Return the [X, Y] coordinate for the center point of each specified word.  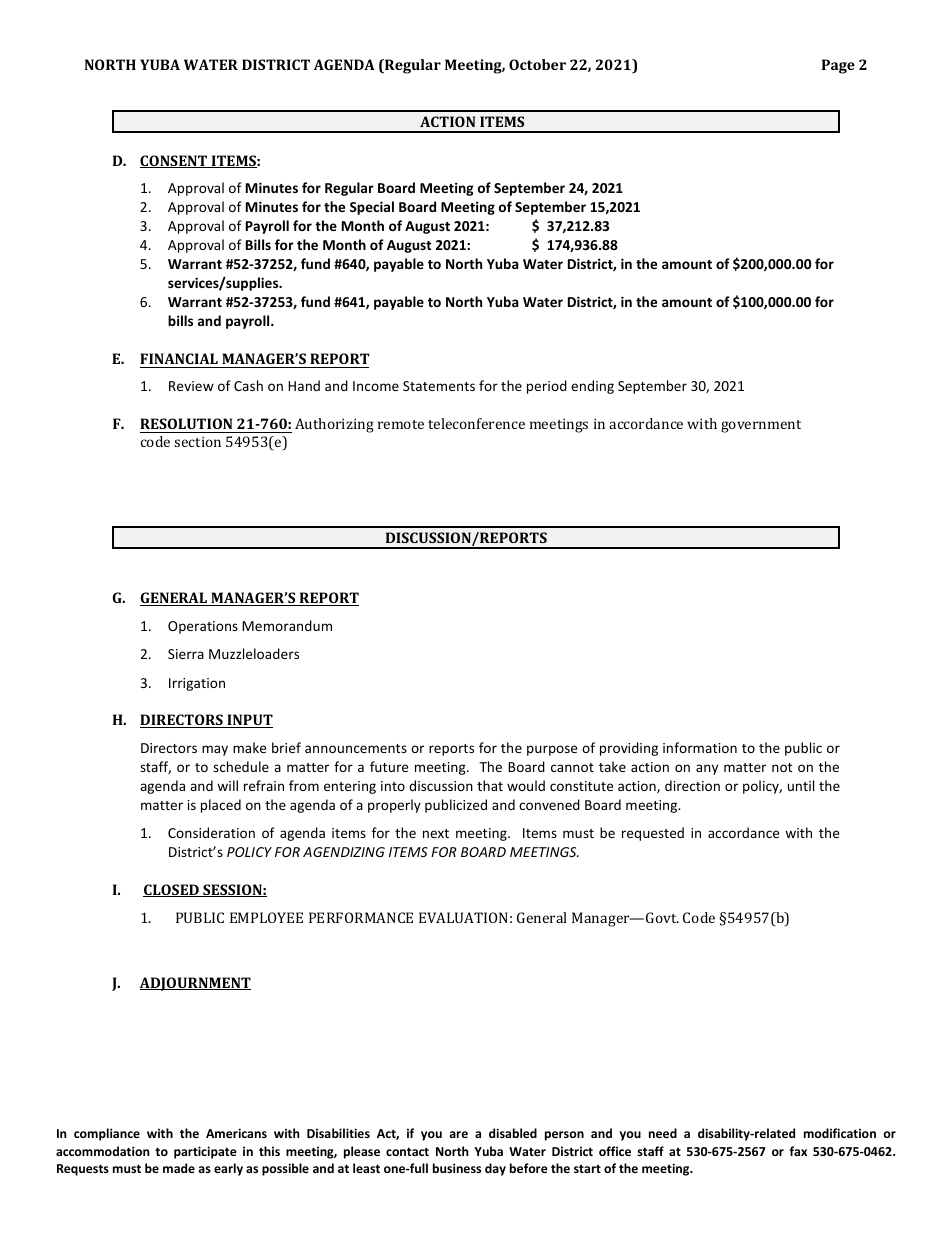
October [537, 64]
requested [653, 834]
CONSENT [175, 161]
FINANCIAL [179, 358]
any [707, 769]
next [436, 833]
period [547, 387]
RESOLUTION [186, 423]
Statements [439, 386]
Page [838, 66]
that [490, 785]
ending [592, 387]
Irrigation [197, 684]
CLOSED [172, 890]
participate [205, 1152]
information [700, 747]
